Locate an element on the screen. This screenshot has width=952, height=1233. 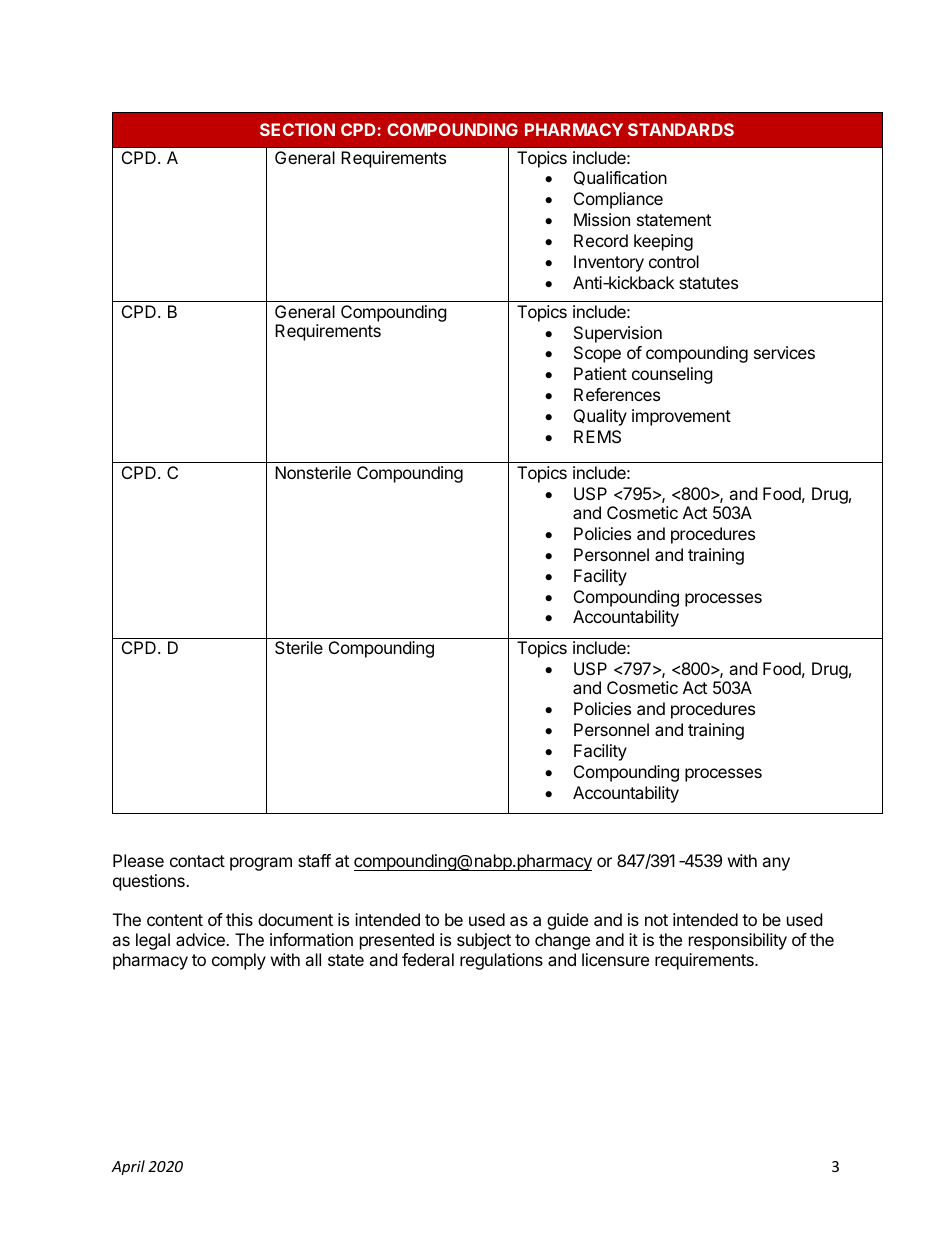
Patient is located at coordinates (600, 373).
